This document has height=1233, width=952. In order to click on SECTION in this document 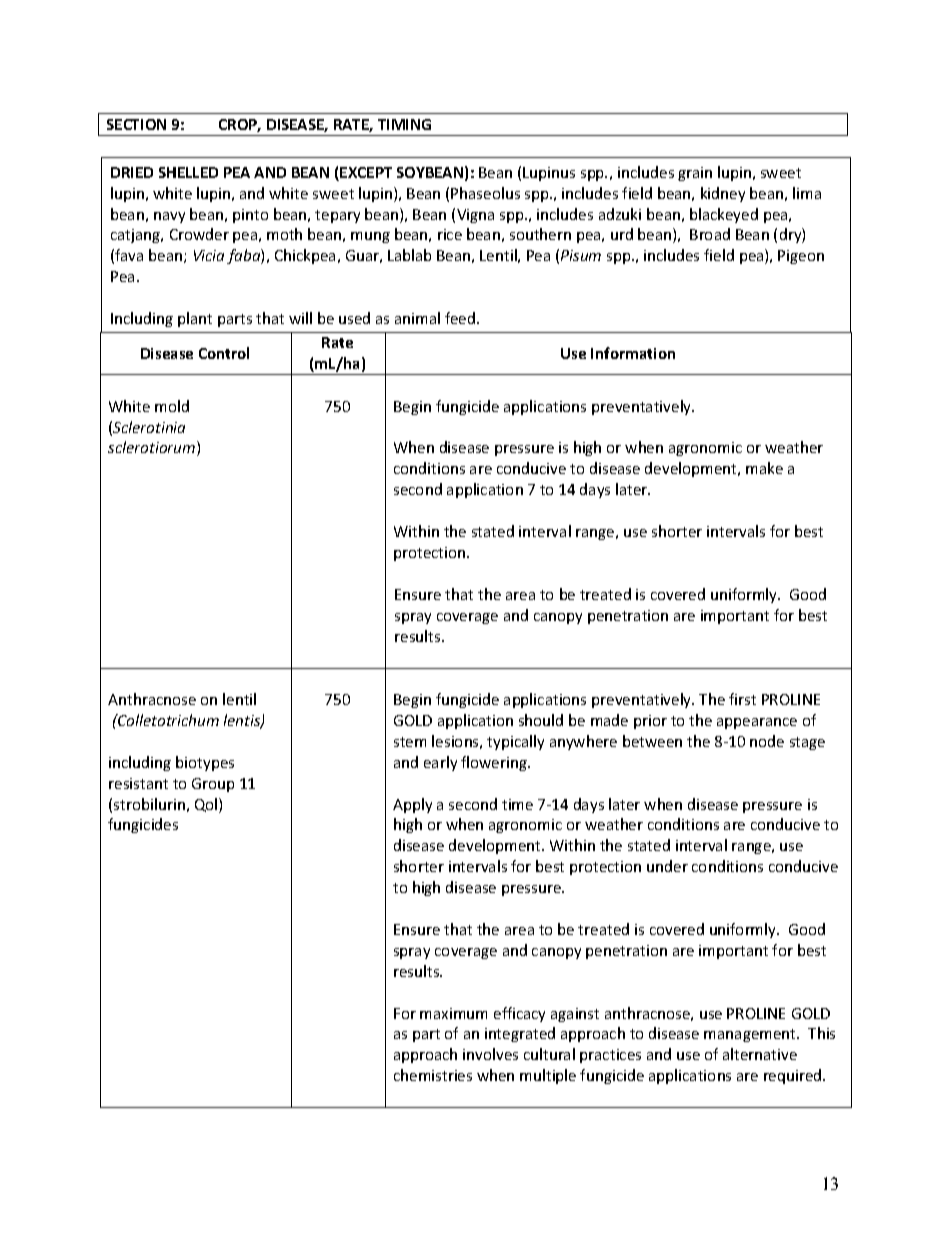, I will do `click(136, 124)`.
